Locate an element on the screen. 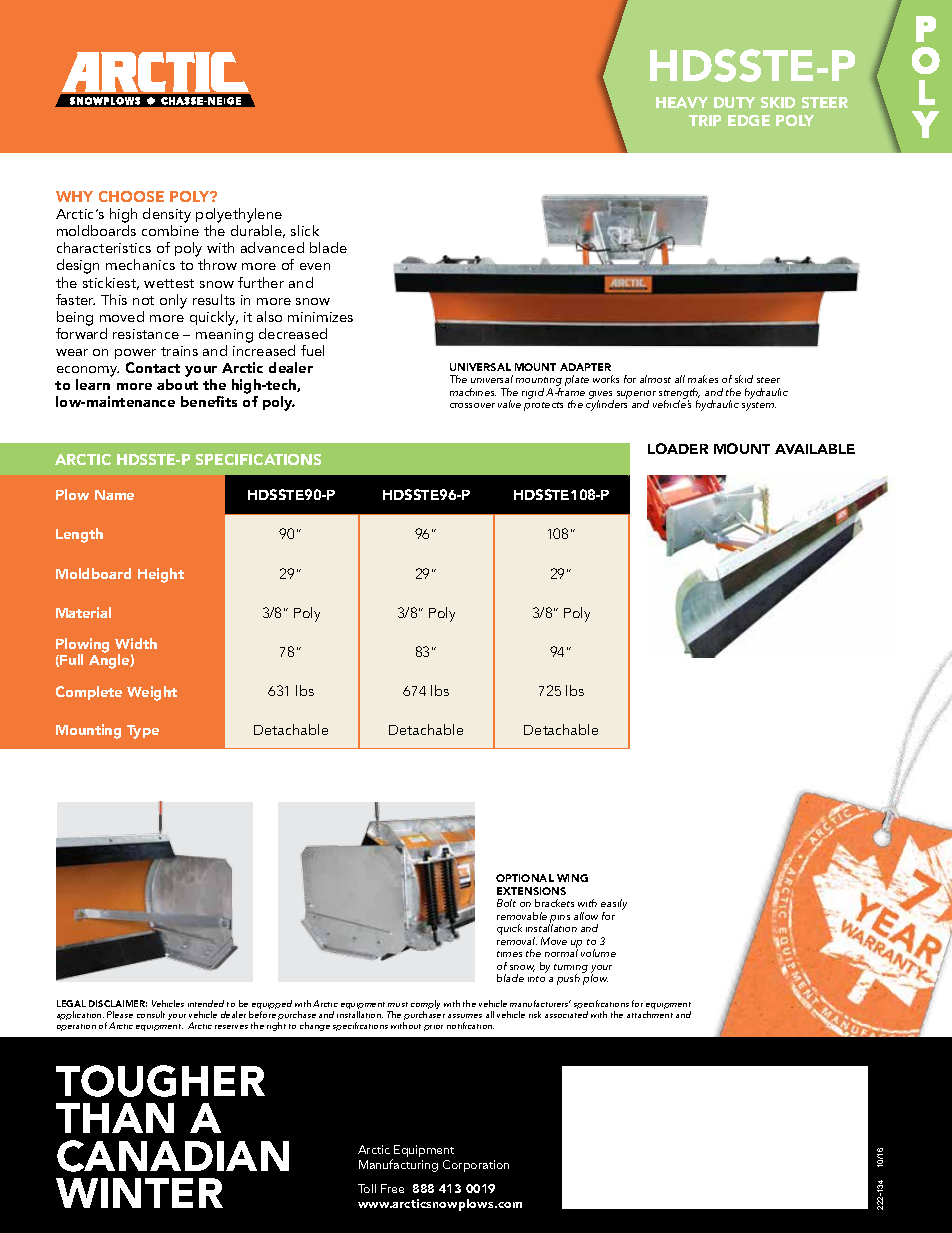 Image resolution: width=952 pixels, height=1233 pixels. makes is located at coordinates (703, 379).
